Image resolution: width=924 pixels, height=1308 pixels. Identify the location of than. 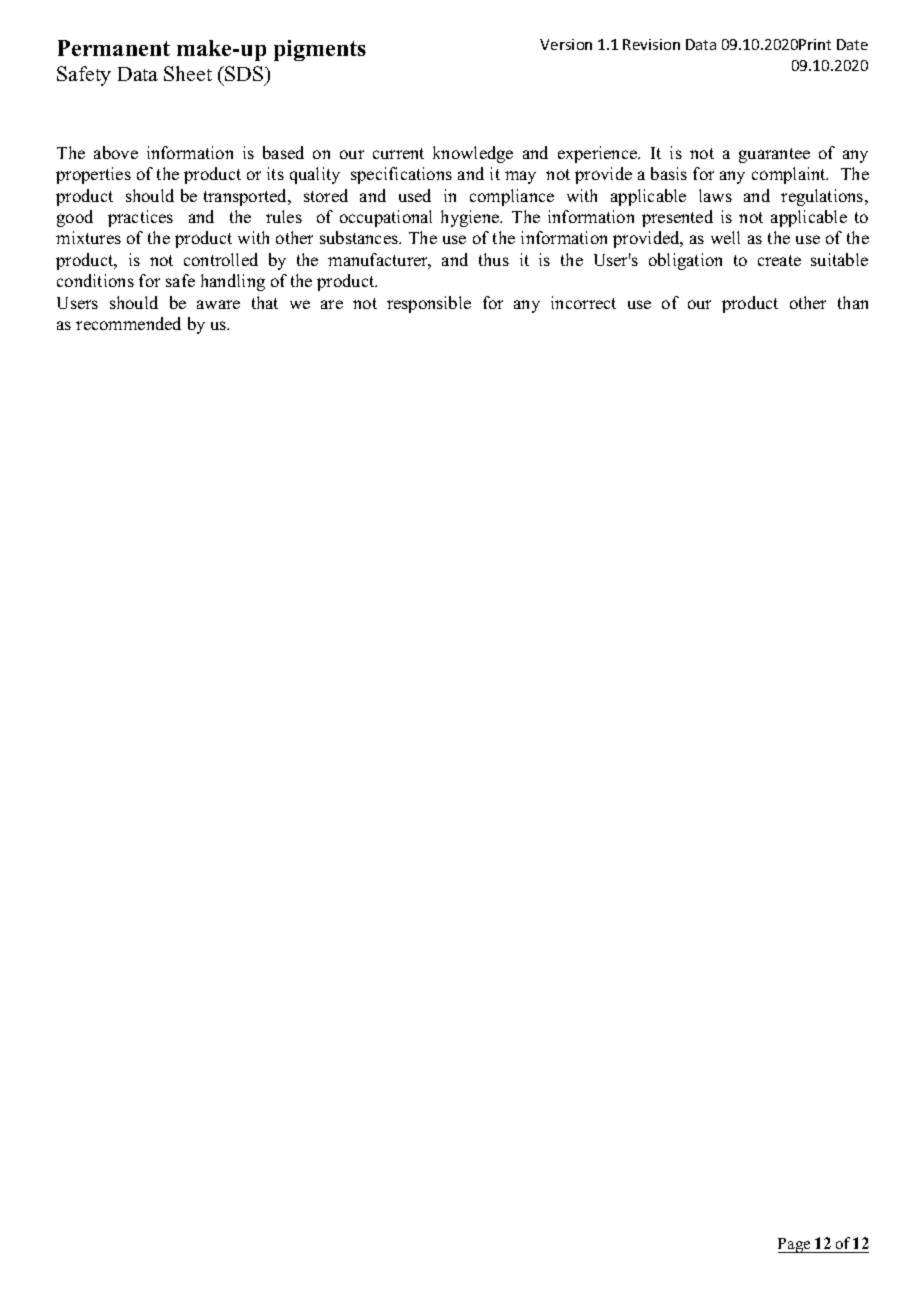
(853, 302).
